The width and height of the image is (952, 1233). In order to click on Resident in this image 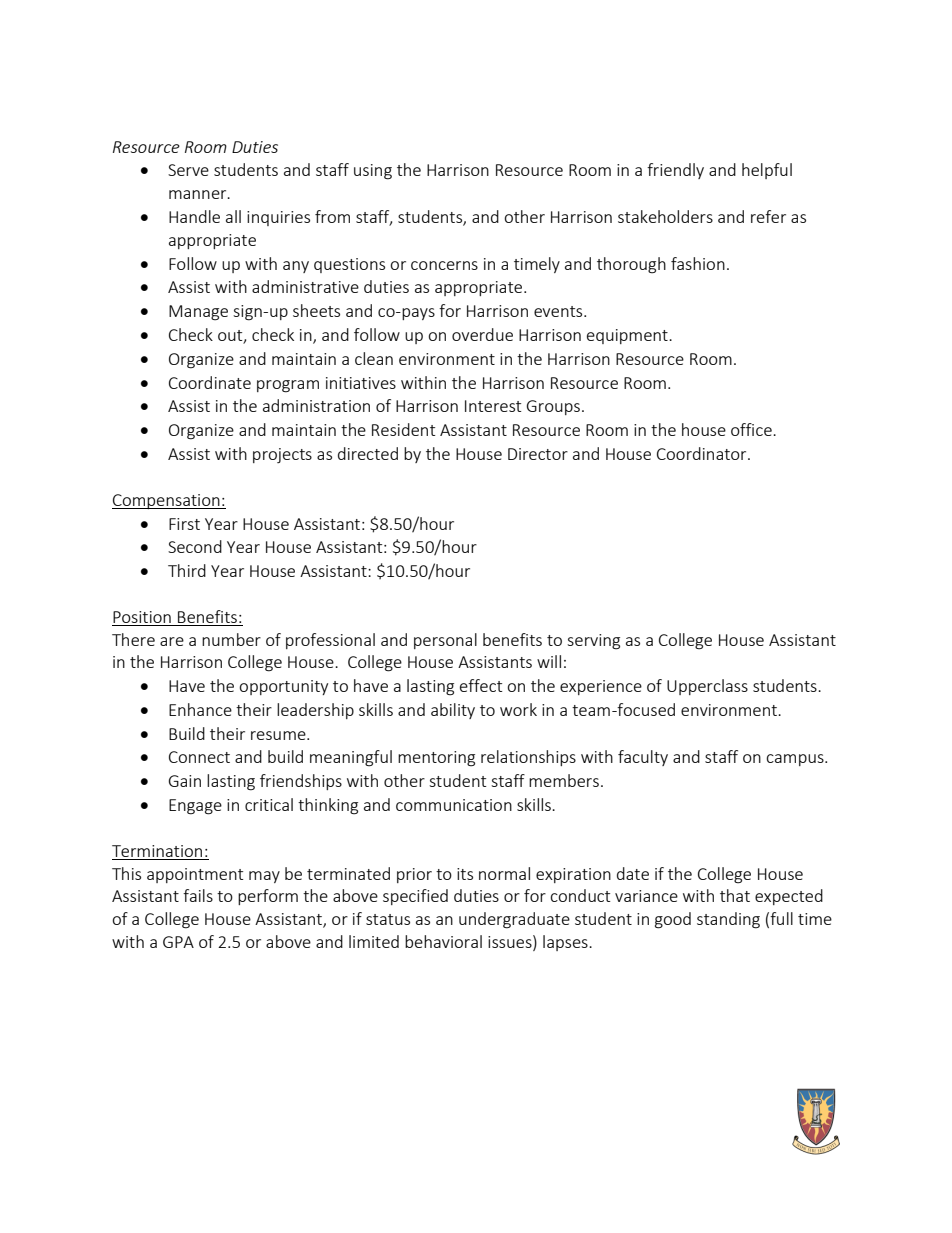, I will do `click(403, 429)`.
